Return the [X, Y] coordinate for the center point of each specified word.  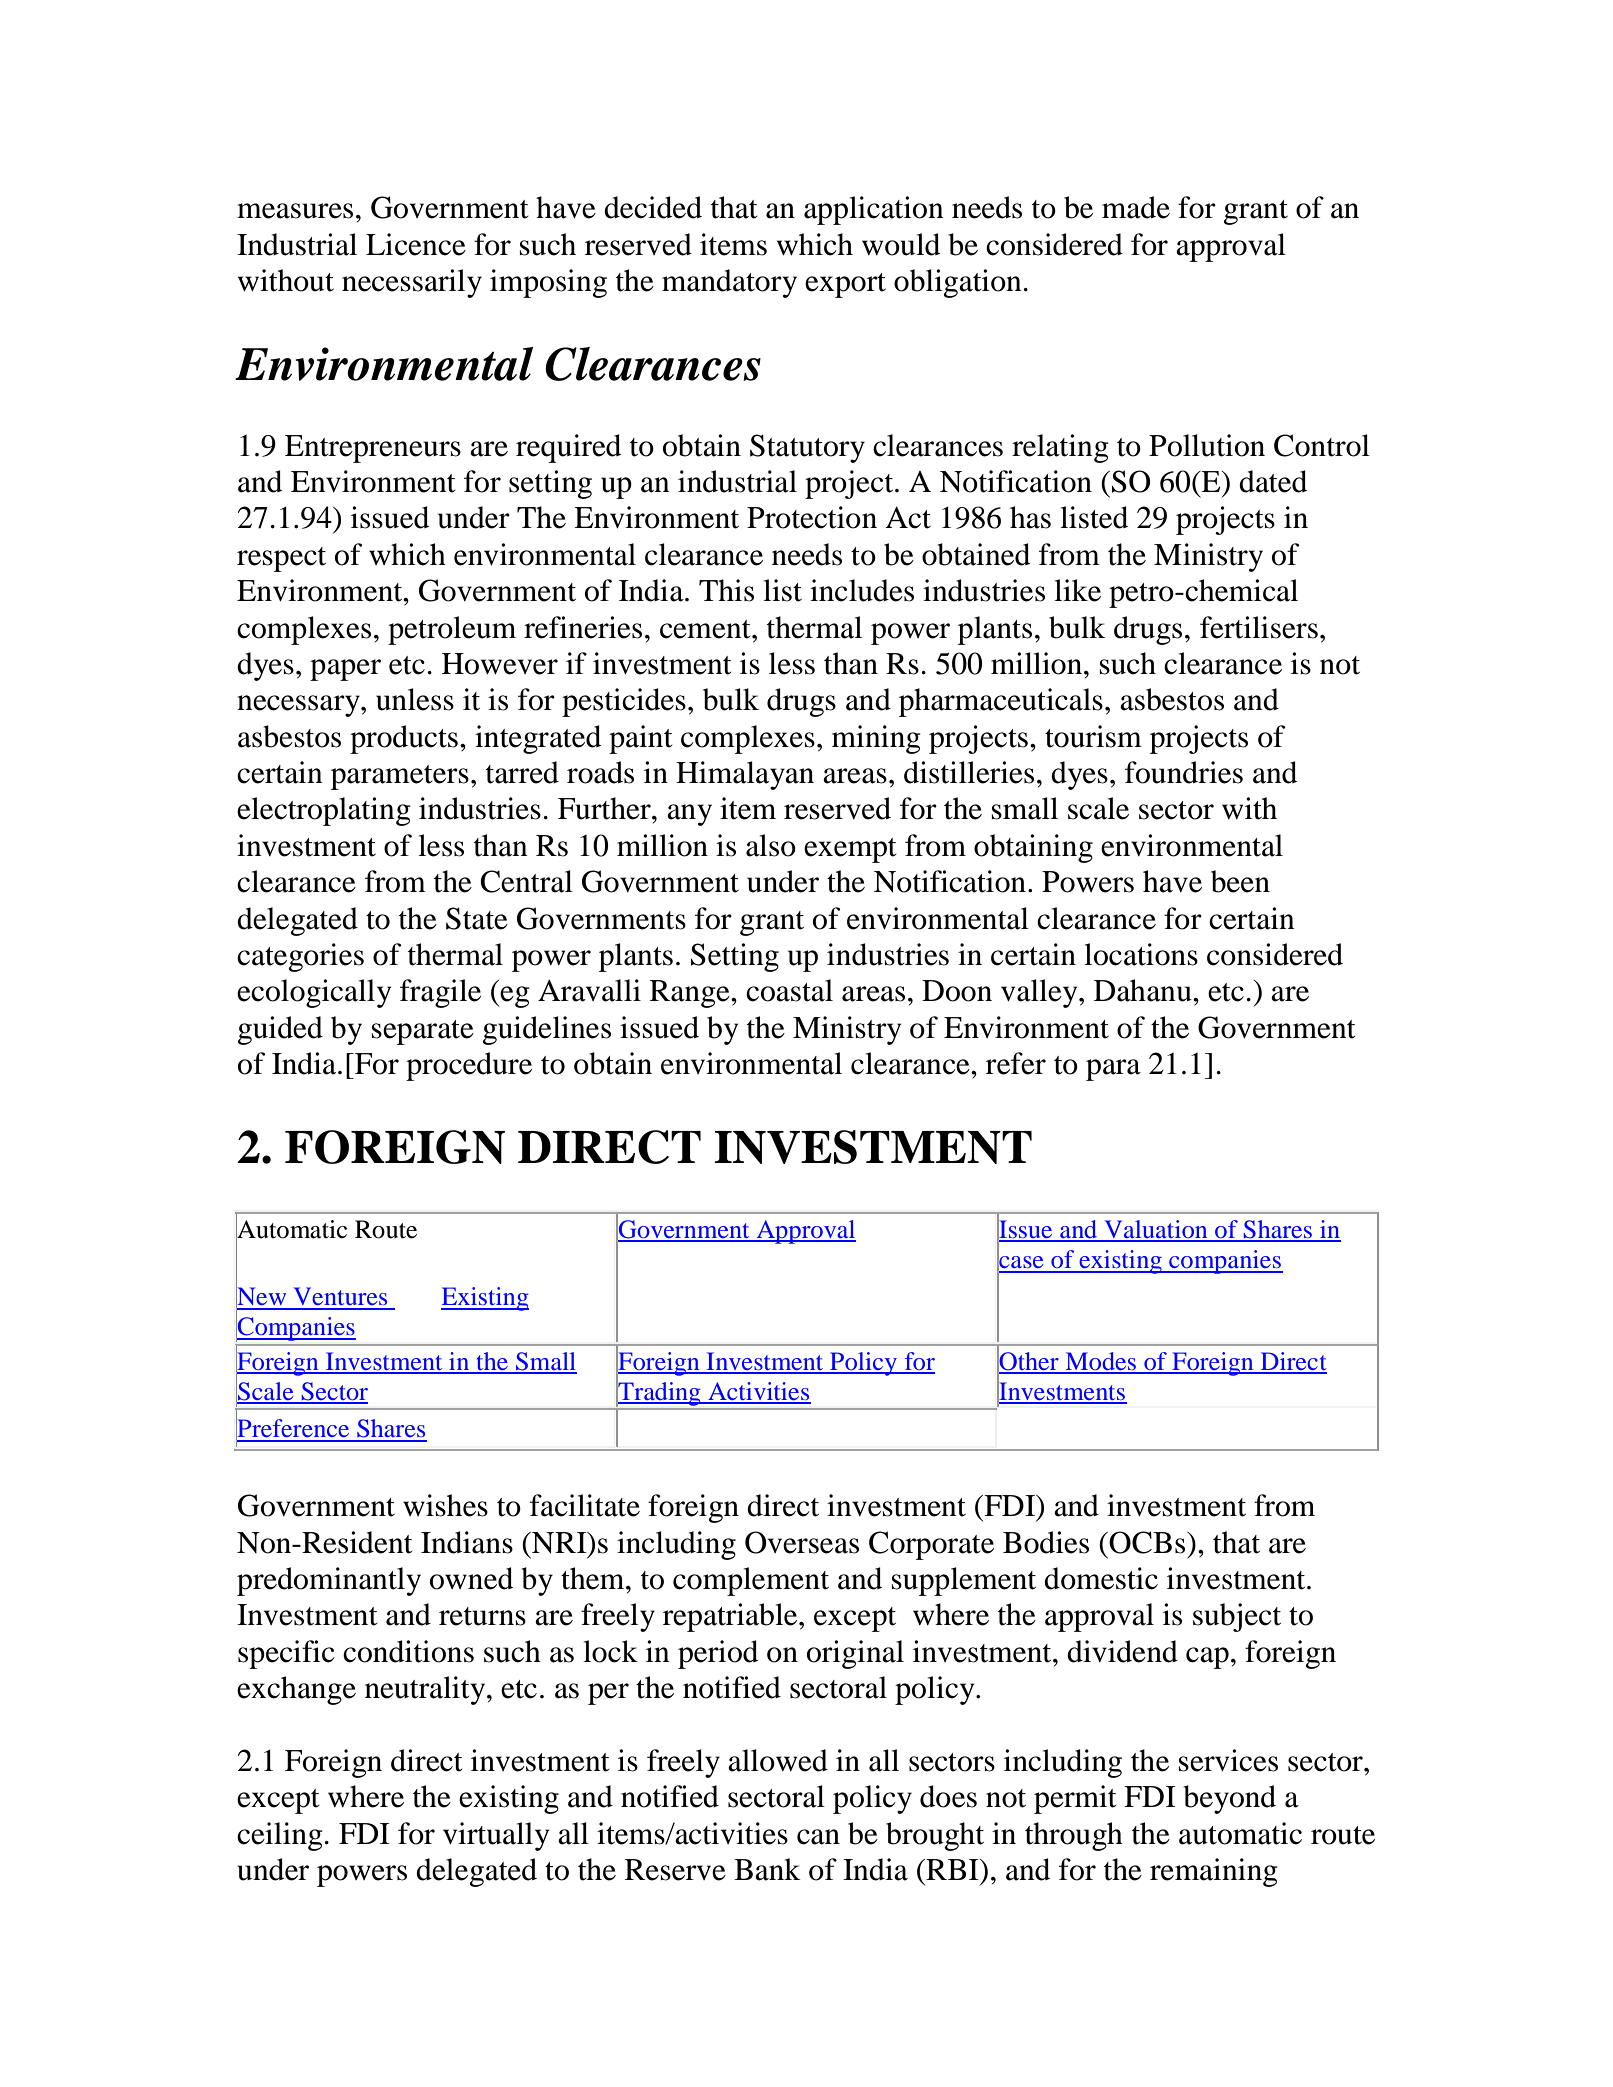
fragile [440, 993]
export [845, 285]
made [1136, 207]
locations [1141, 954]
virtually [496, 1836]
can [818, 1837]
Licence [416, 244]
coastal [789, 990]
